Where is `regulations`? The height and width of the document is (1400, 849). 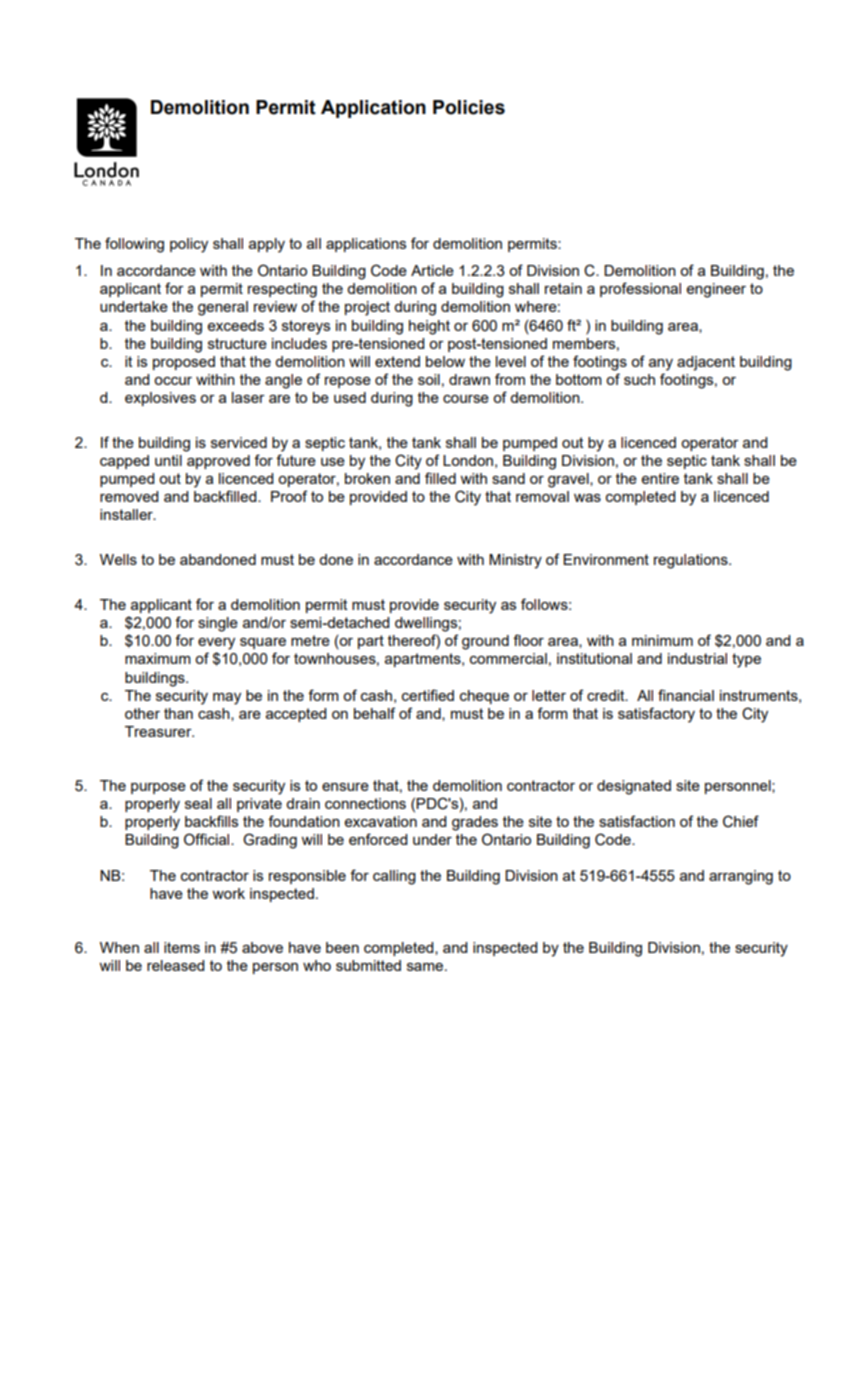
regulations is located at coordinates (692, 561).
